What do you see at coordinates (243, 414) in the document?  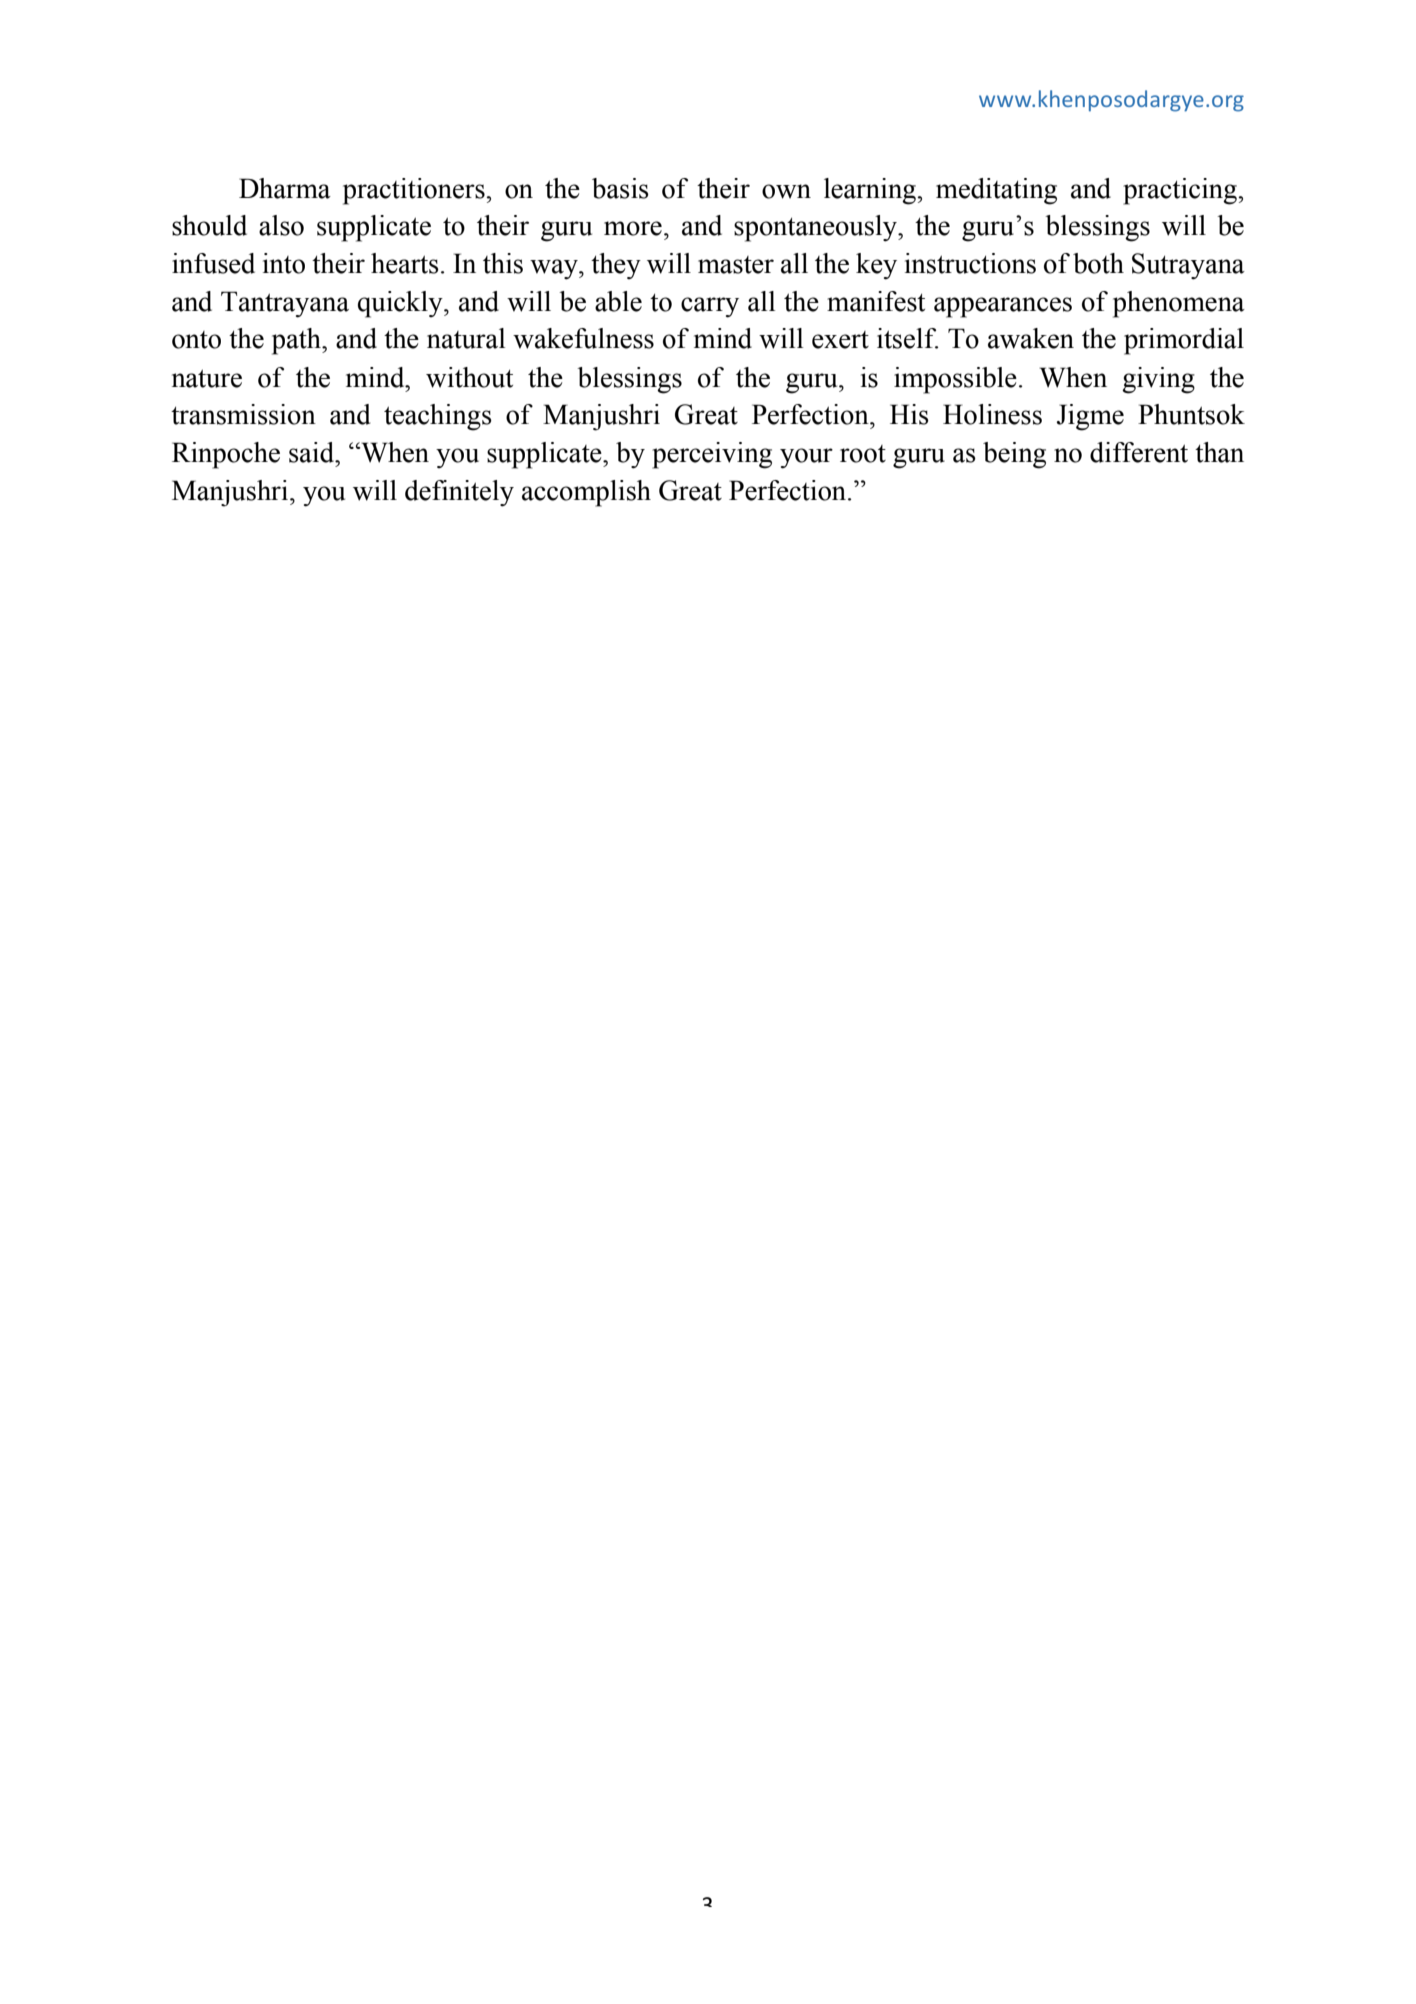 I see `transmission` at bounding box center [243, 414].
